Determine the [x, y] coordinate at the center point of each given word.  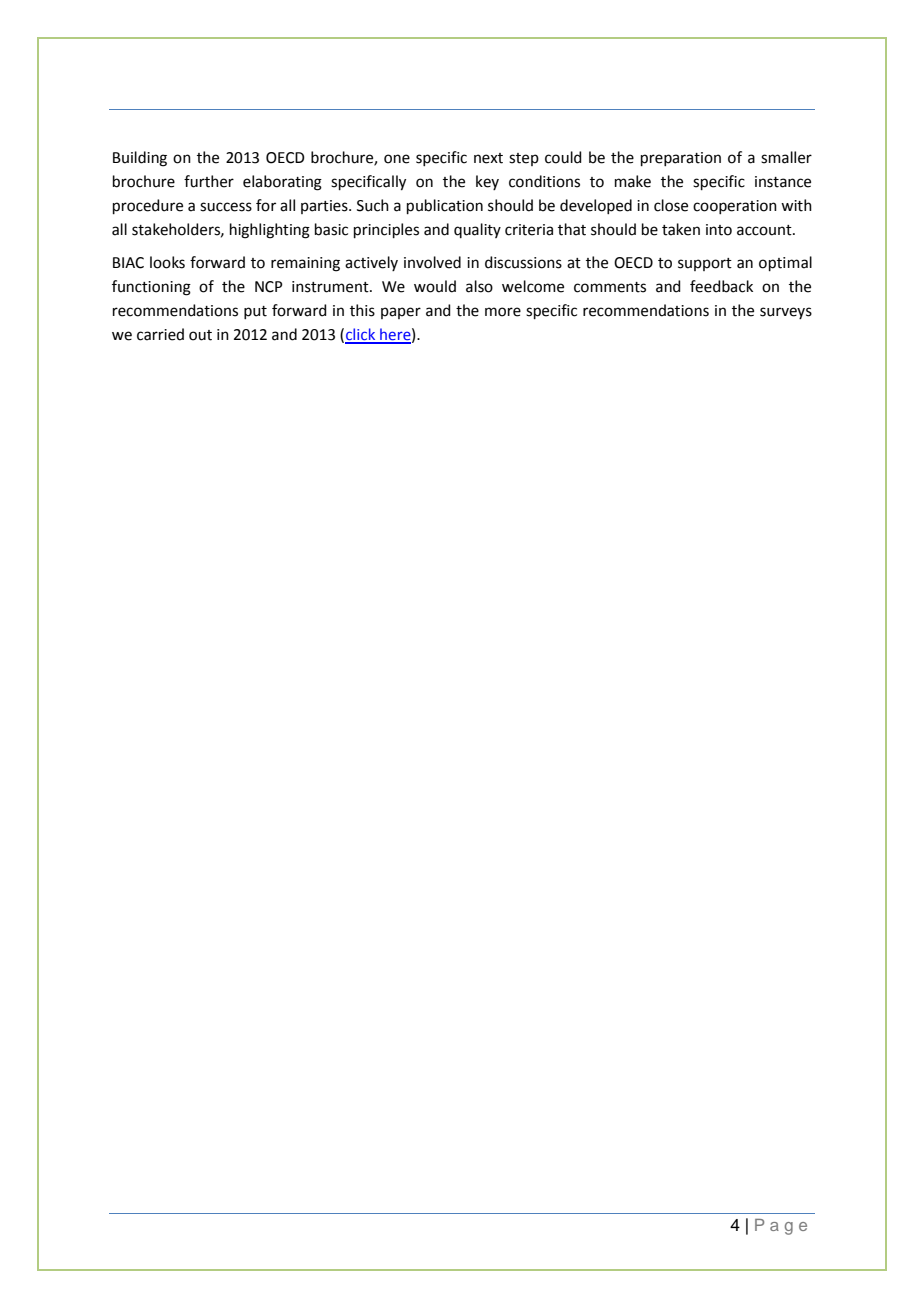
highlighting [270, 231]
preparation [681, 159]
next [488, 158]
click [361, 335]
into [719, 230]
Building [140, 159]
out [200, 335]
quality [477, 230]
